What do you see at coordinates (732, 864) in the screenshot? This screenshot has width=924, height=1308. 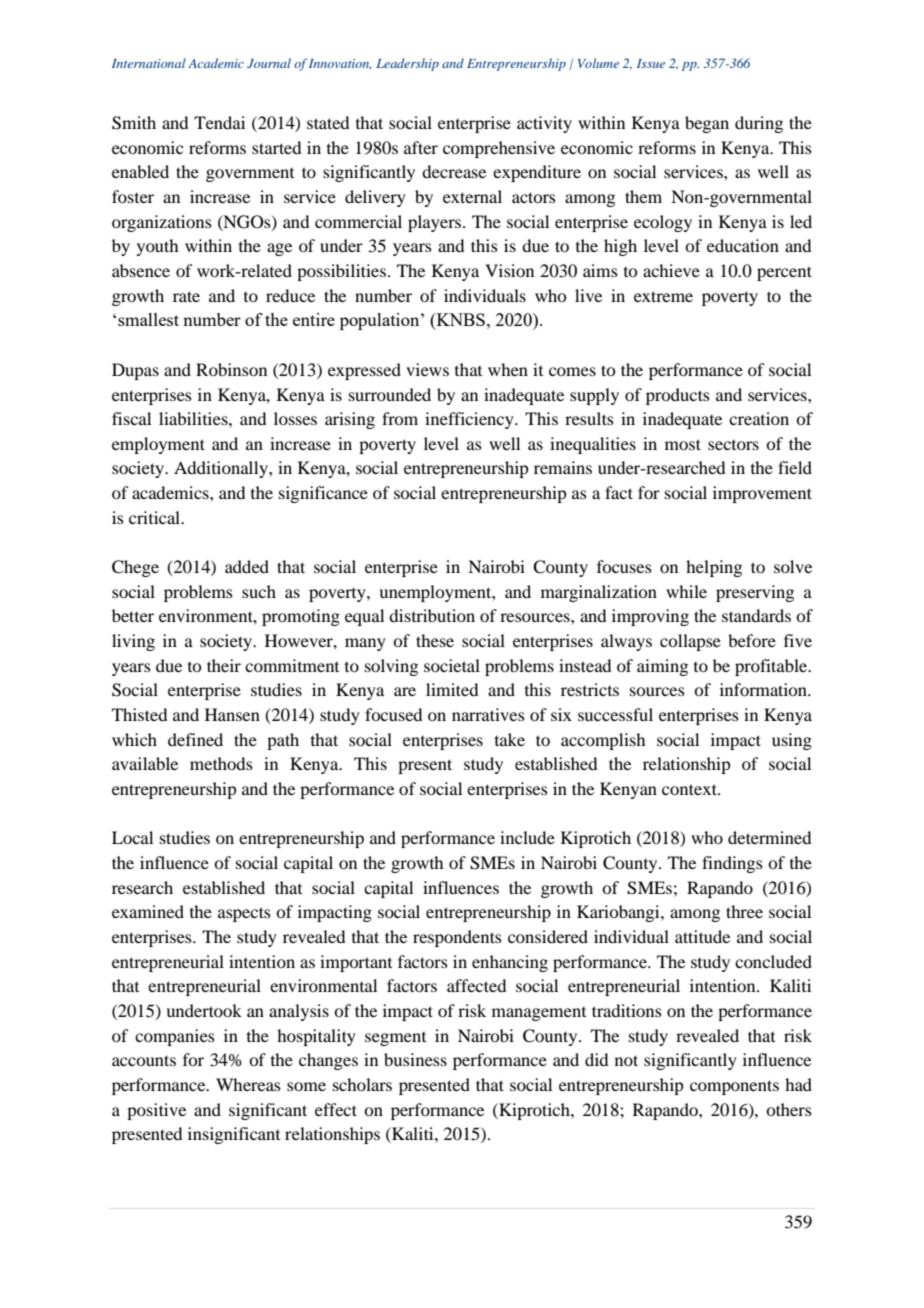 I see `findings` at bounding box center [732, 864].
